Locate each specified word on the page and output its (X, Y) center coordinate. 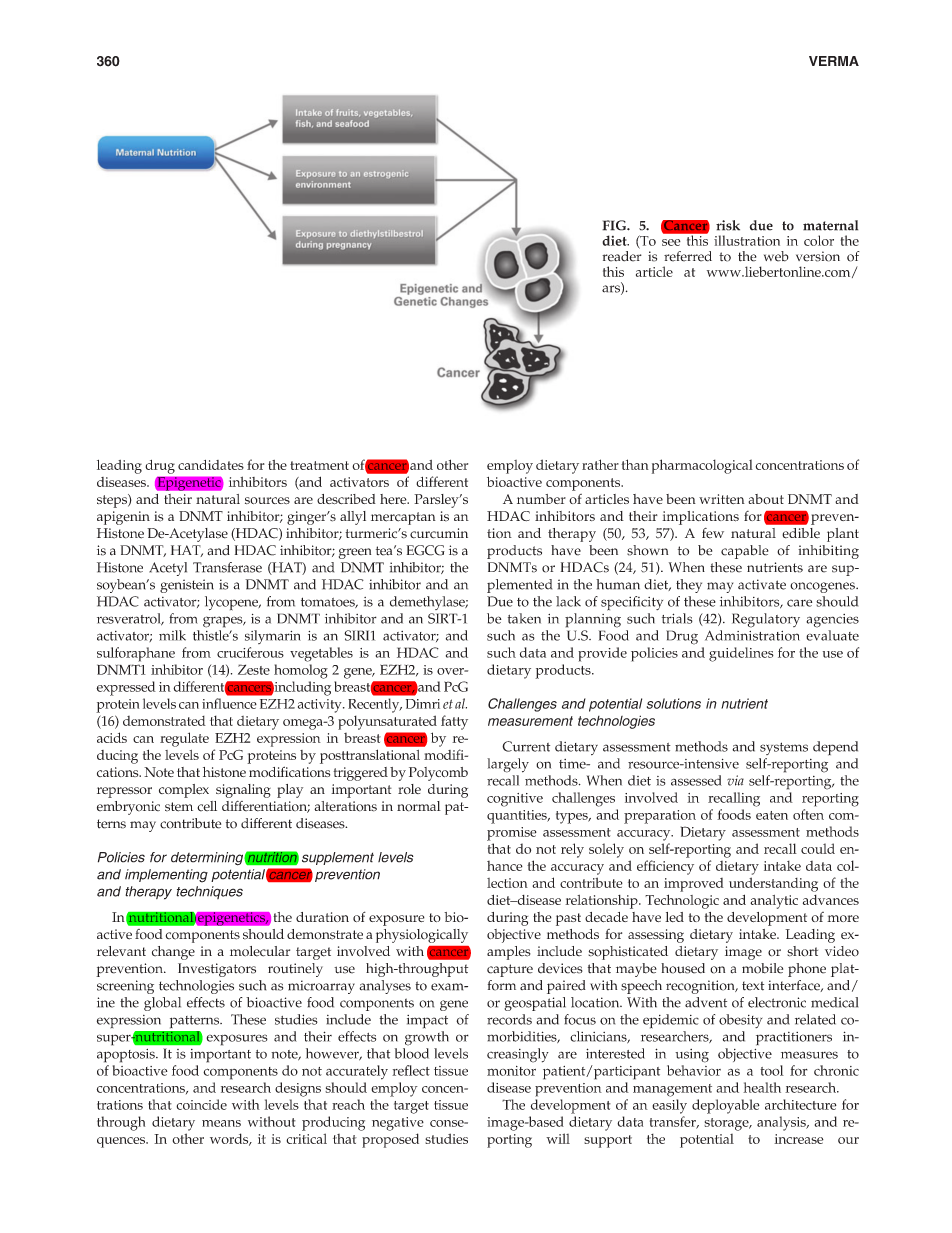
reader (622, 255)
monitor (511, 1071)
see (671, 242)
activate (762, 584)
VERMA (834, 61)
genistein (187, 586)
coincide (201, 1104)
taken (524, 618)
